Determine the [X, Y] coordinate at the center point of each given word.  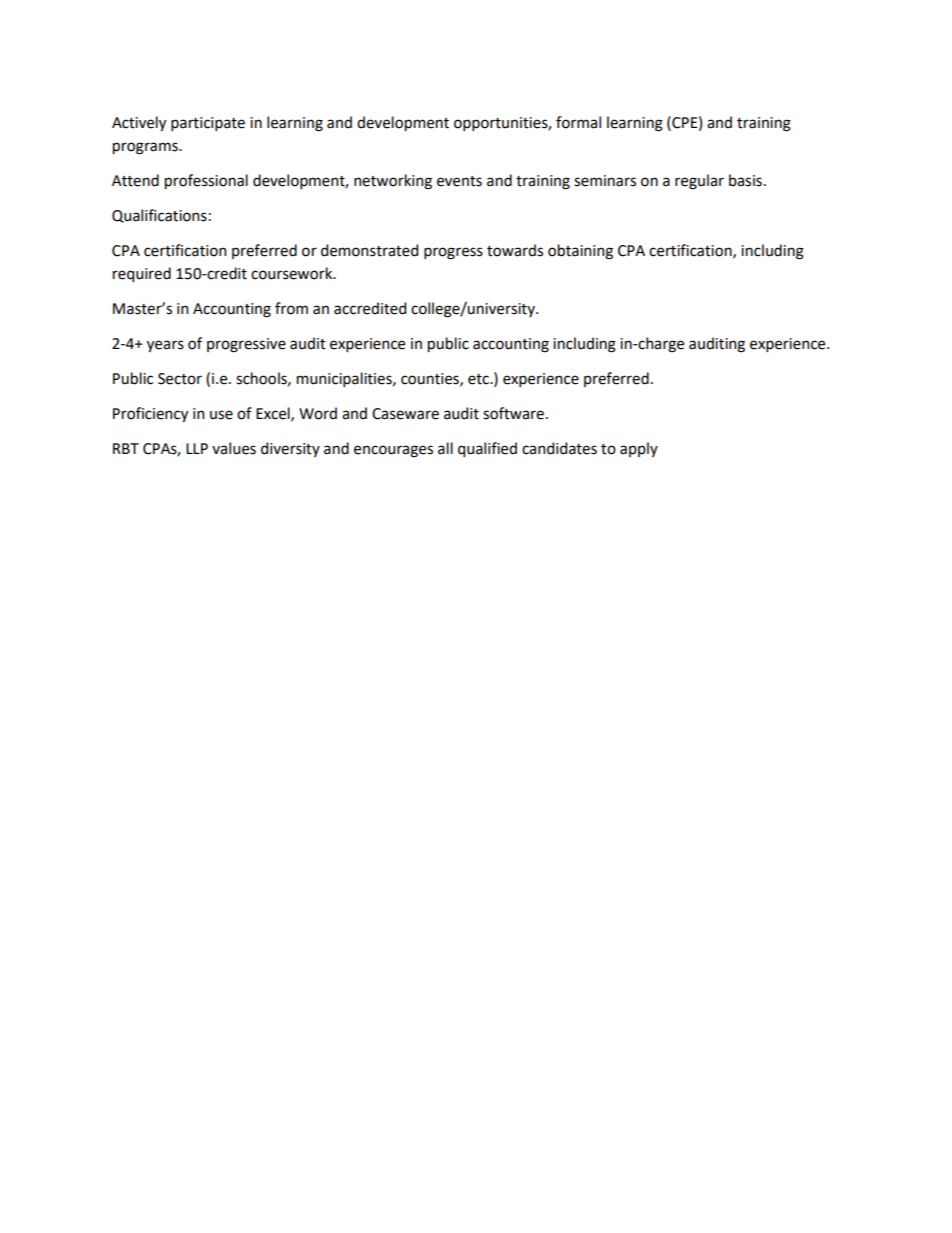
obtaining [580, 252]
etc [479, 379]
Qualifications [159, 216]
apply [639, 449]
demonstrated [369, 250]
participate [208, 124]
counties [431, 379]
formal [578, 122]
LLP [197, 448]
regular [699, 182]
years [165, 346]
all [445, 448]
